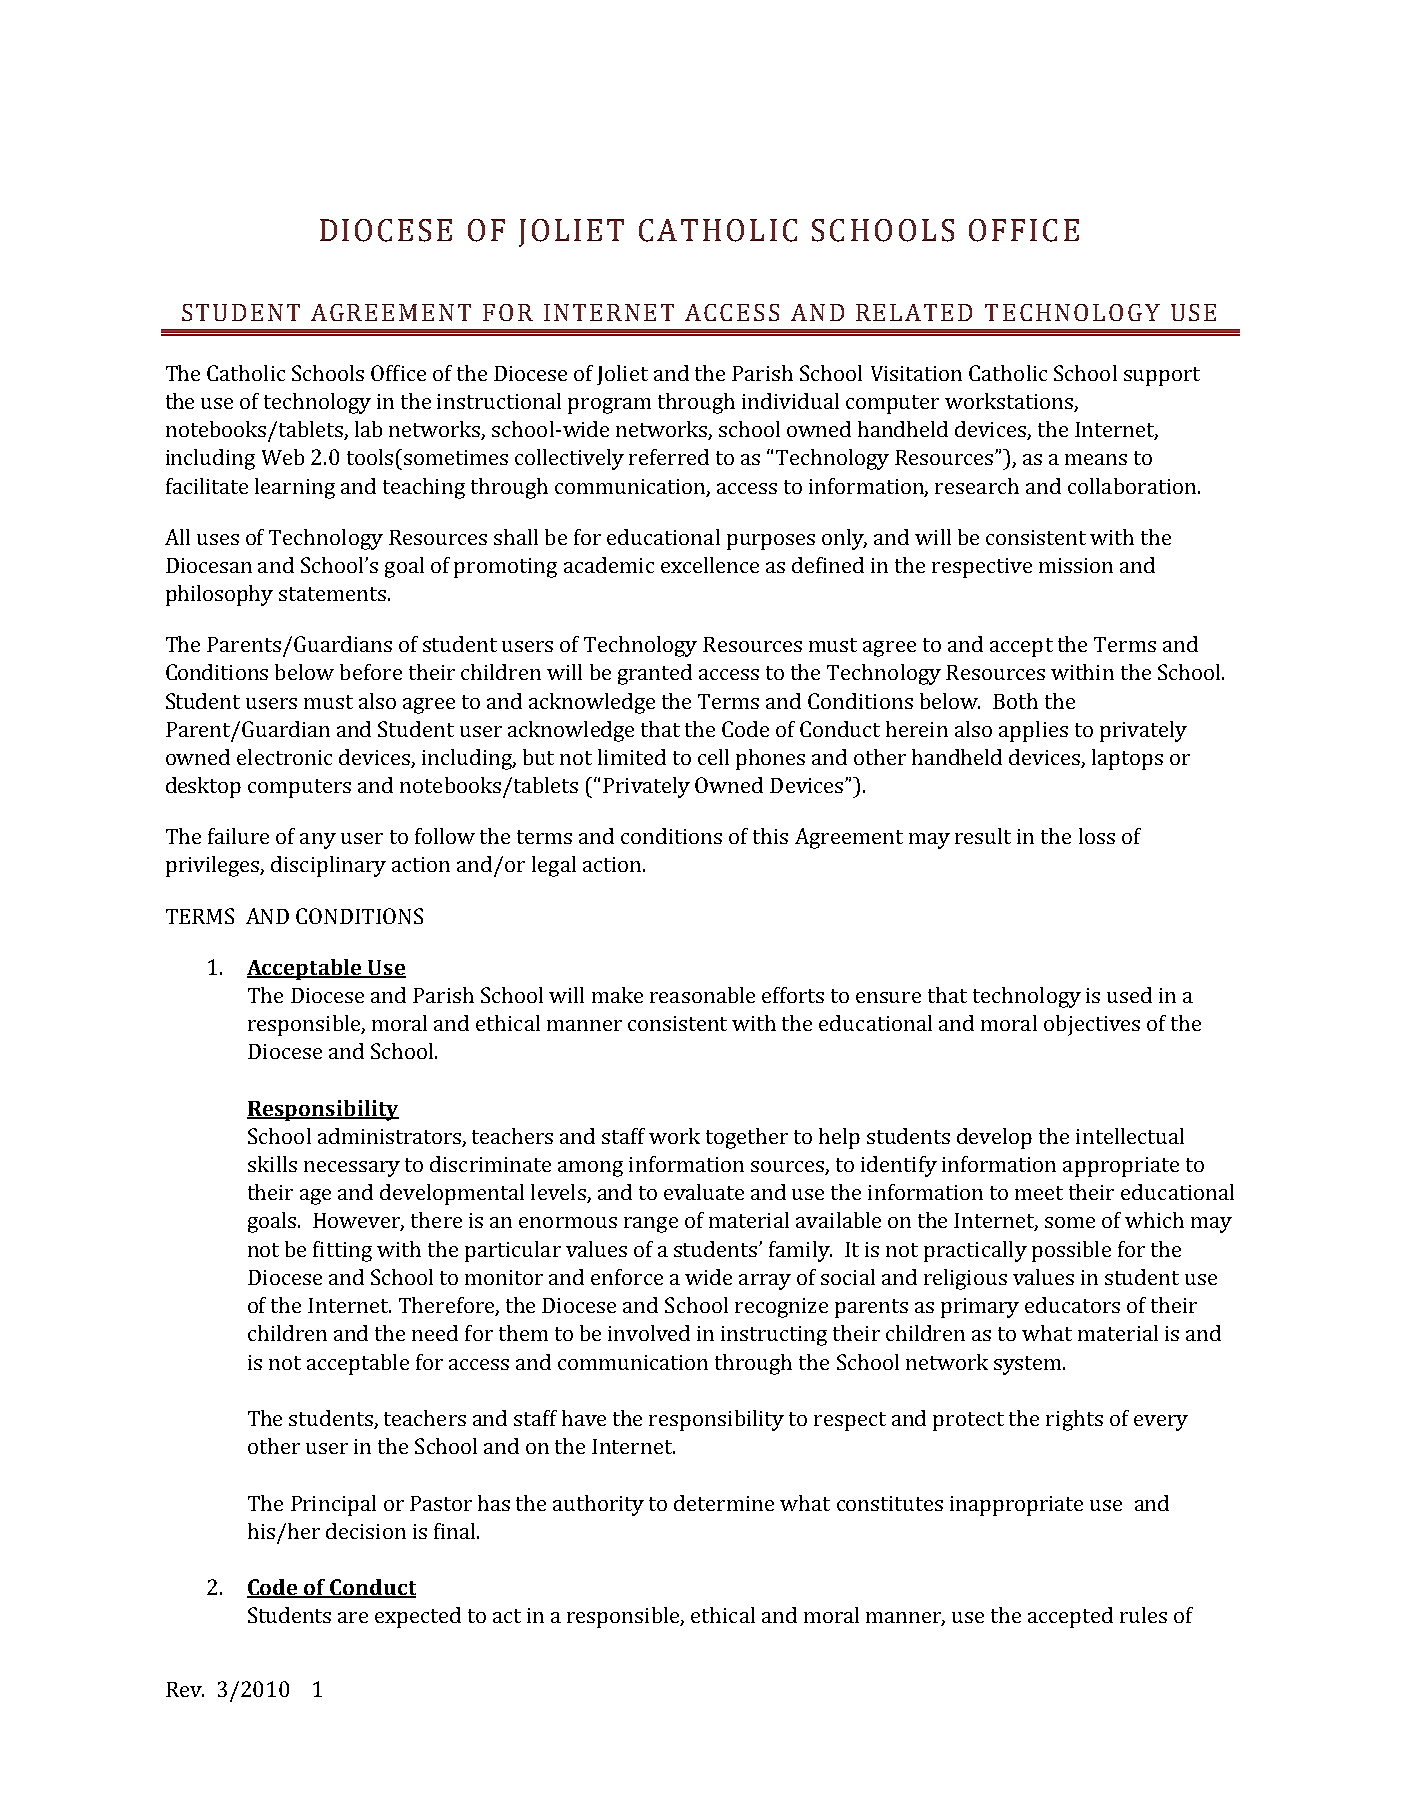  I want to click on educators, so click(1072, 1305).
